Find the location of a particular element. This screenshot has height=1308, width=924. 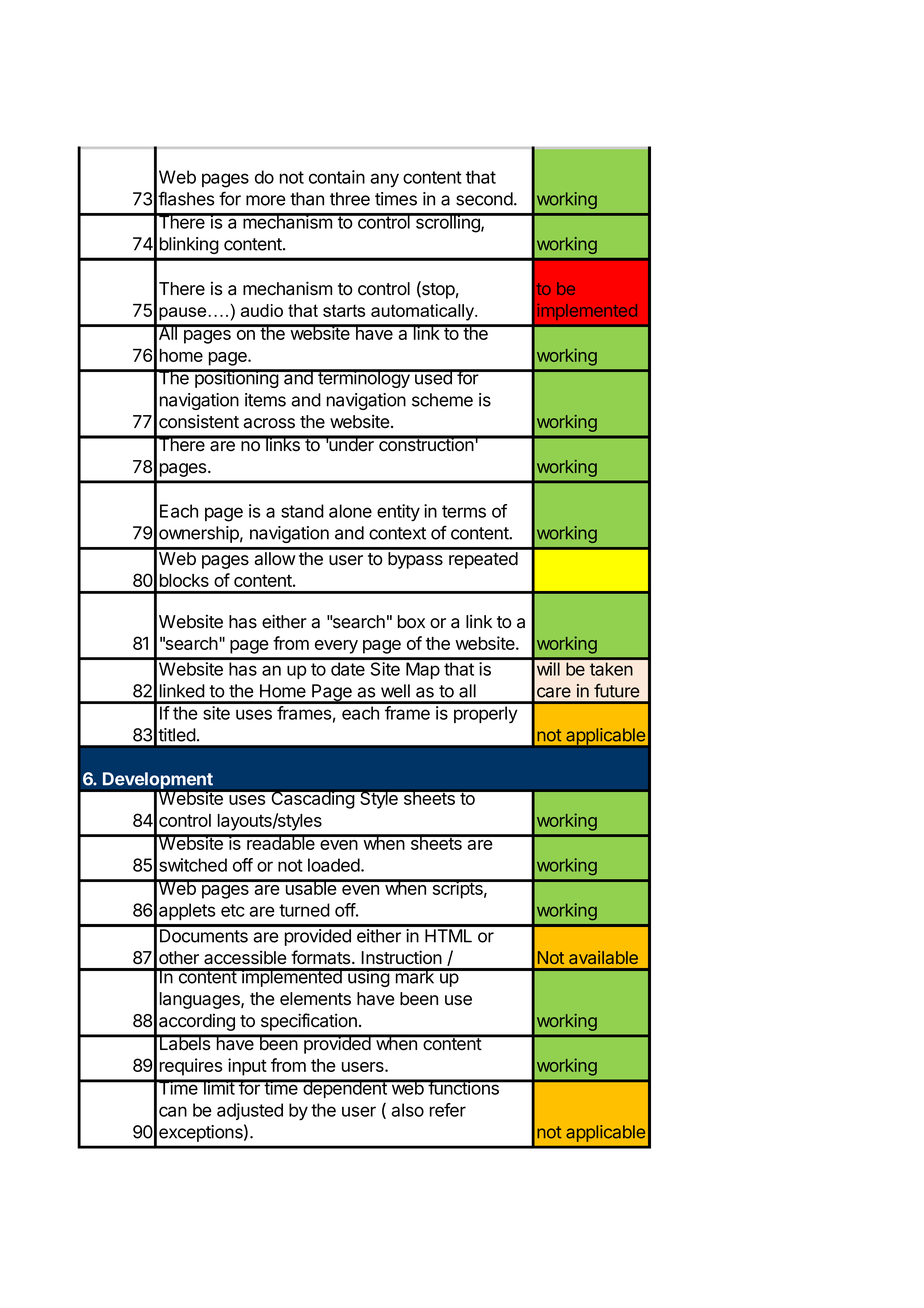

terms is located at coordinates (464, 511).
